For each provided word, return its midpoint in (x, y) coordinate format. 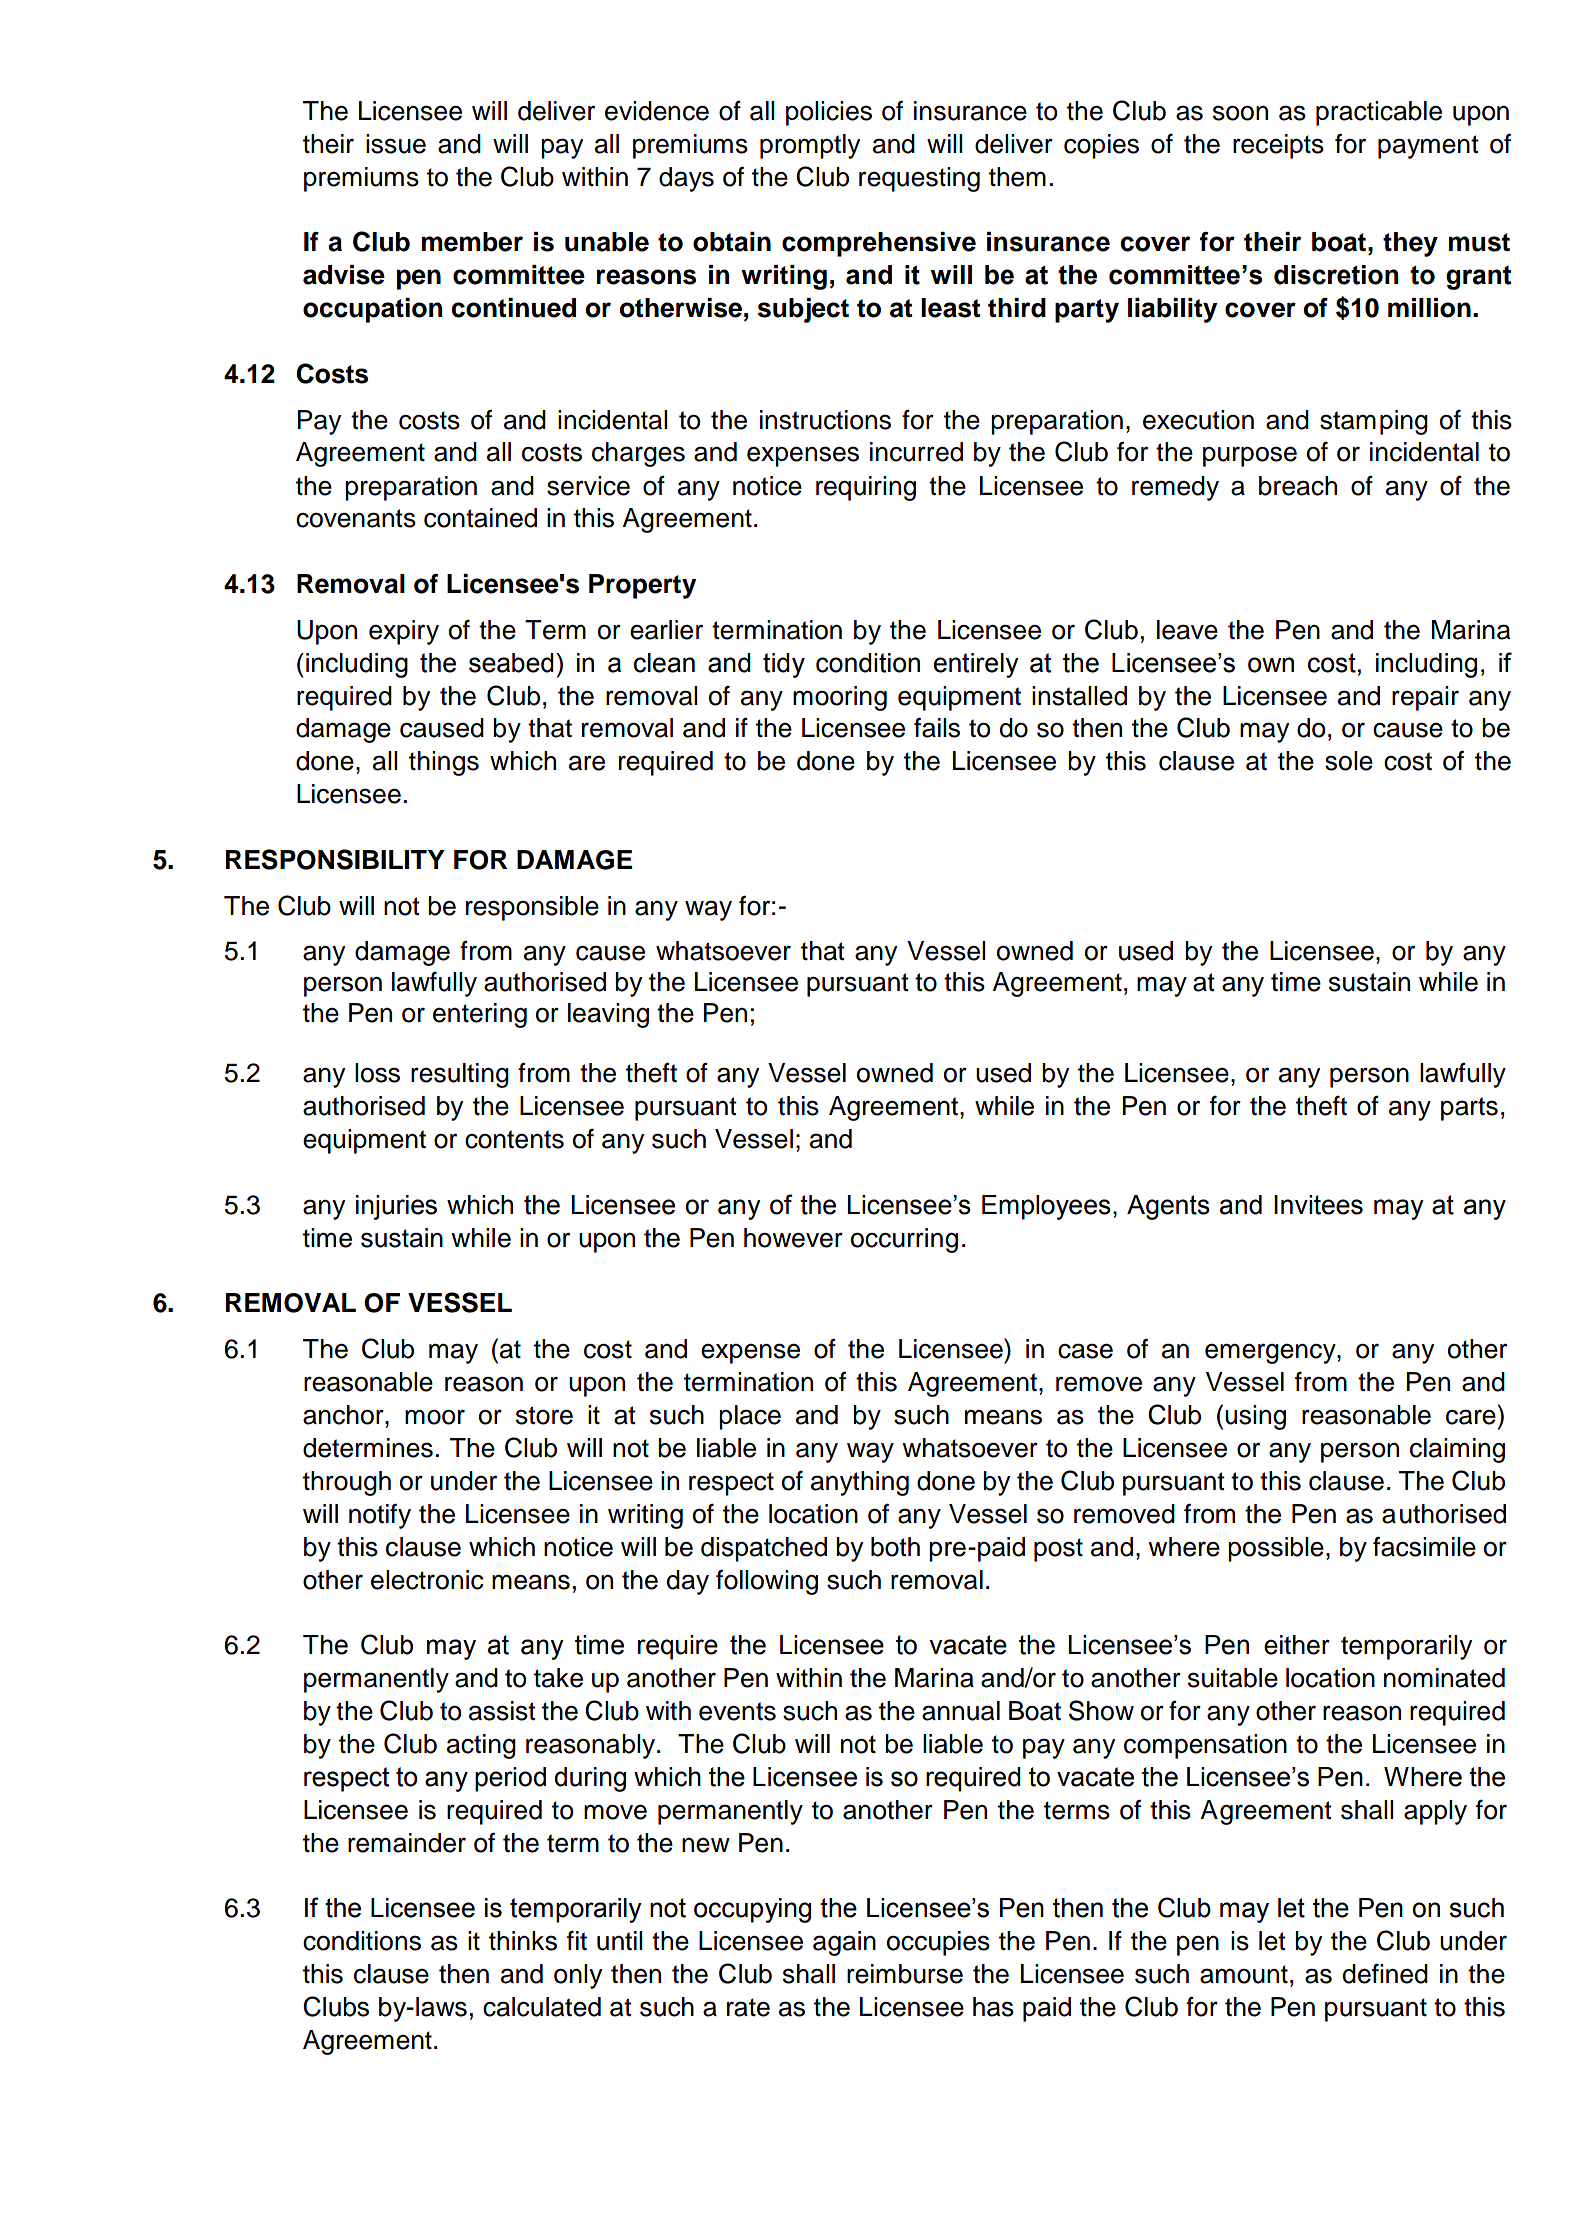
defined (1385, 1973)
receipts (1278, 146)
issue (396, 144)
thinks (523, 1941)
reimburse (905, 1974)
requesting (919, 179)
